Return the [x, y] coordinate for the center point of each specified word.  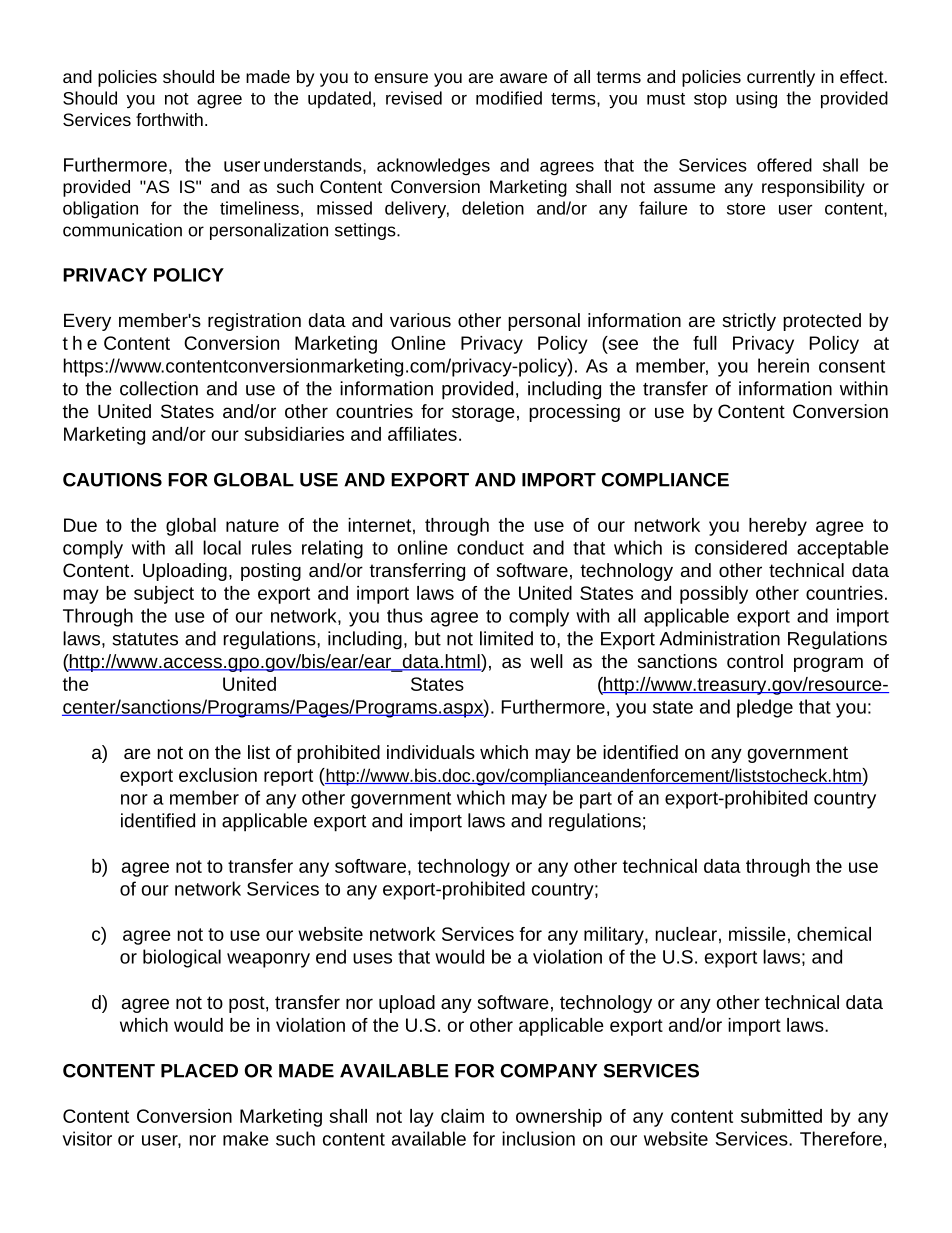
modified [509, 98]
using [756, 100]
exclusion [218, 775]
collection [159, 388]
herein [783, 365]
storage [483, 413]
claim [462, 1116]
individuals [431, 752]
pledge [765, 708]
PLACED [199, 1071]
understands [314, 165]
